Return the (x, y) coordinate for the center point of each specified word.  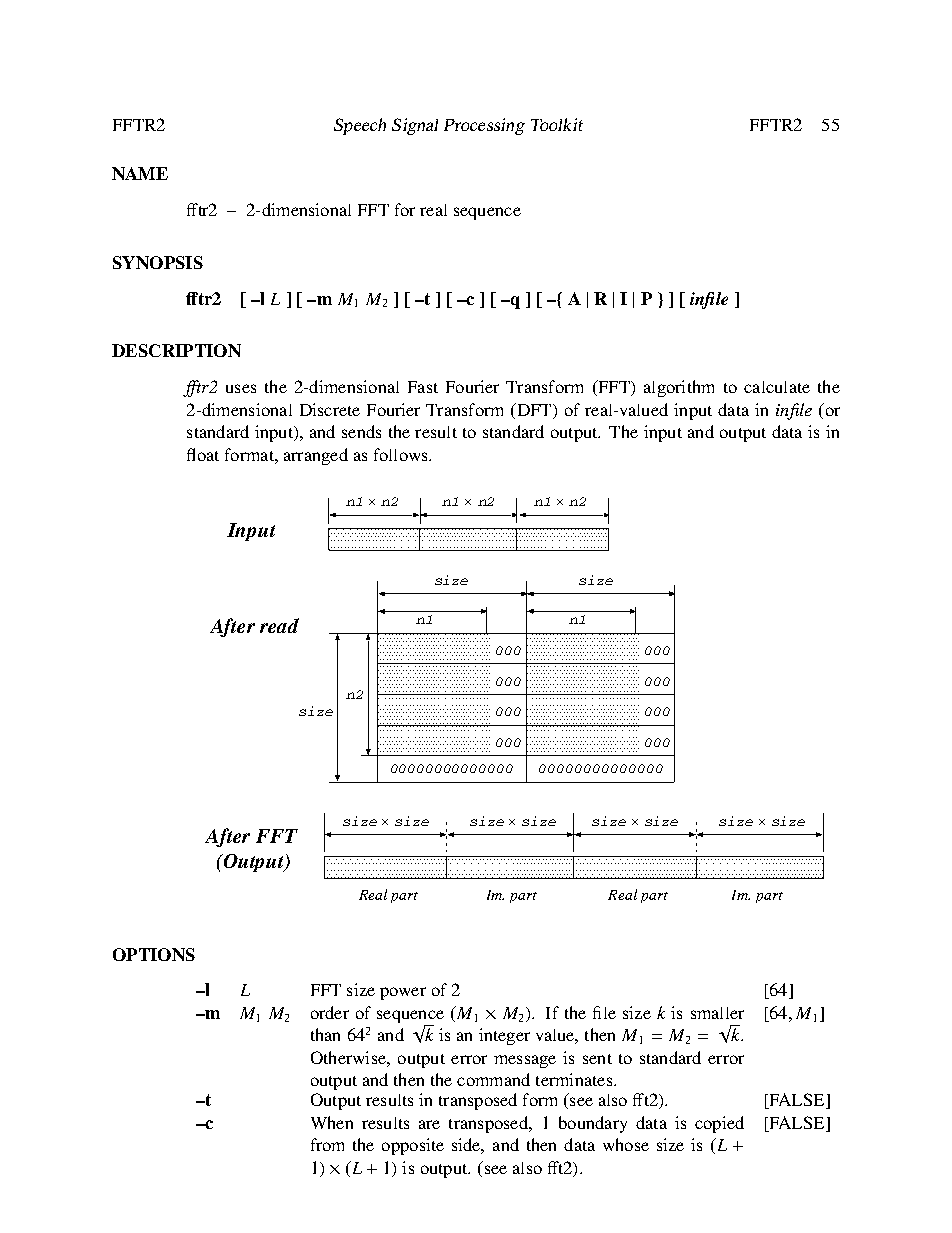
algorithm (679, 388)
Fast (423, 387)
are (429, 1124)
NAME (140, 173)
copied (719, 1124)
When (332, 1122)
